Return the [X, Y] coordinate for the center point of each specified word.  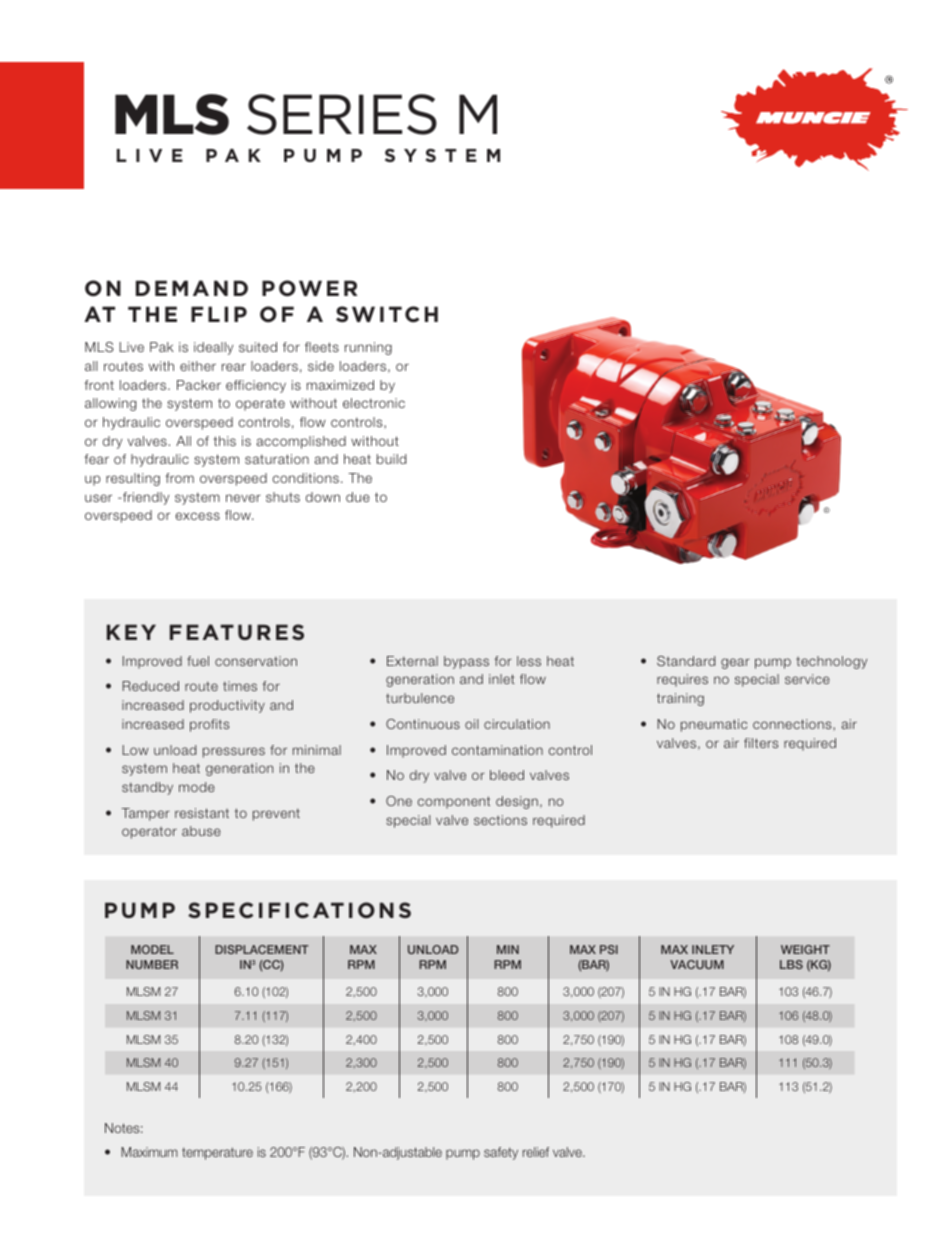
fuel [198, 661]
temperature [217, 1153]
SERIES [342, 114]
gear [735, 663]
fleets [322, 347]
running [368, 348]
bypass [466, 662]
